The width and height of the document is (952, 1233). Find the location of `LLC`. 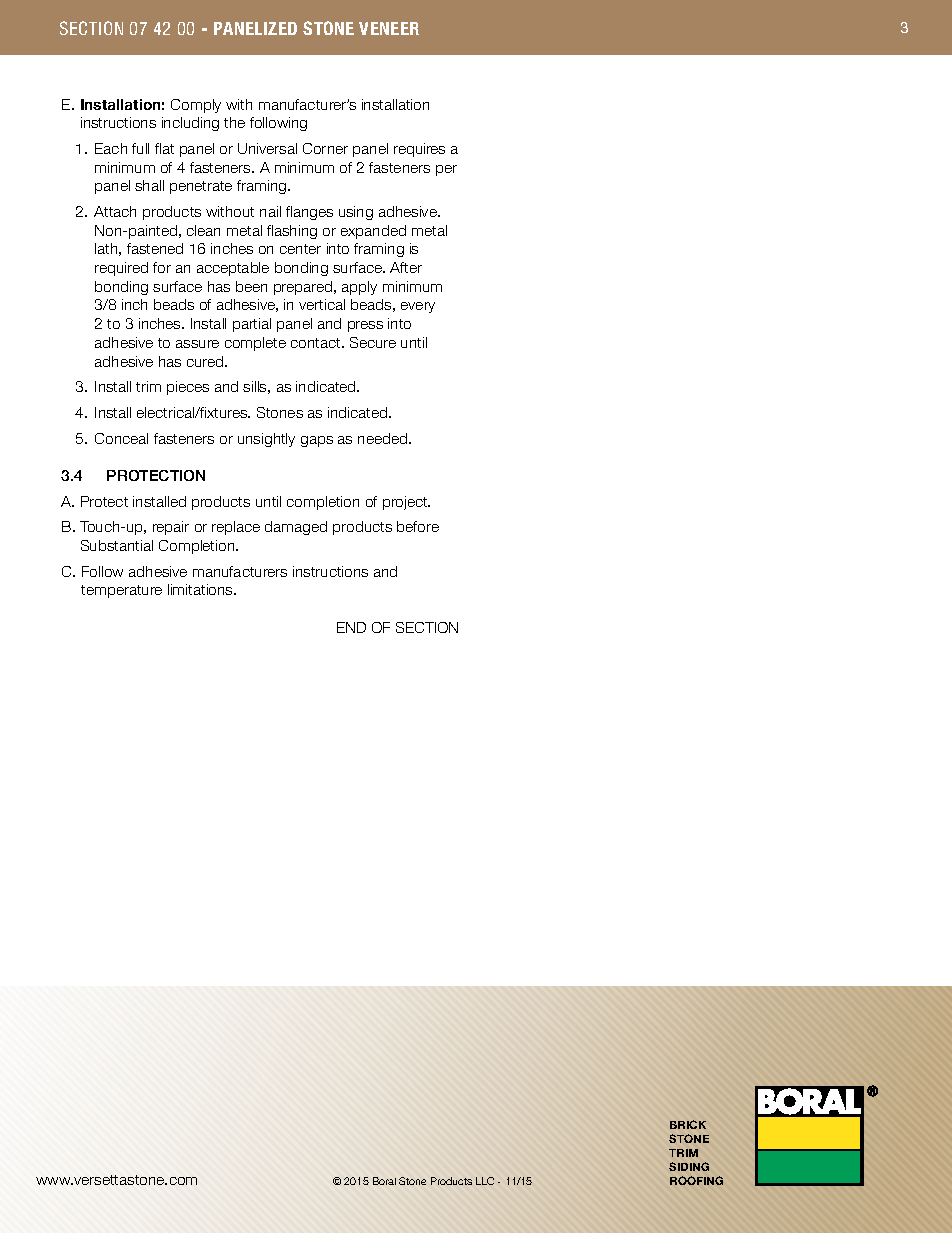

LLC is located at coordinates (485, 1181).
